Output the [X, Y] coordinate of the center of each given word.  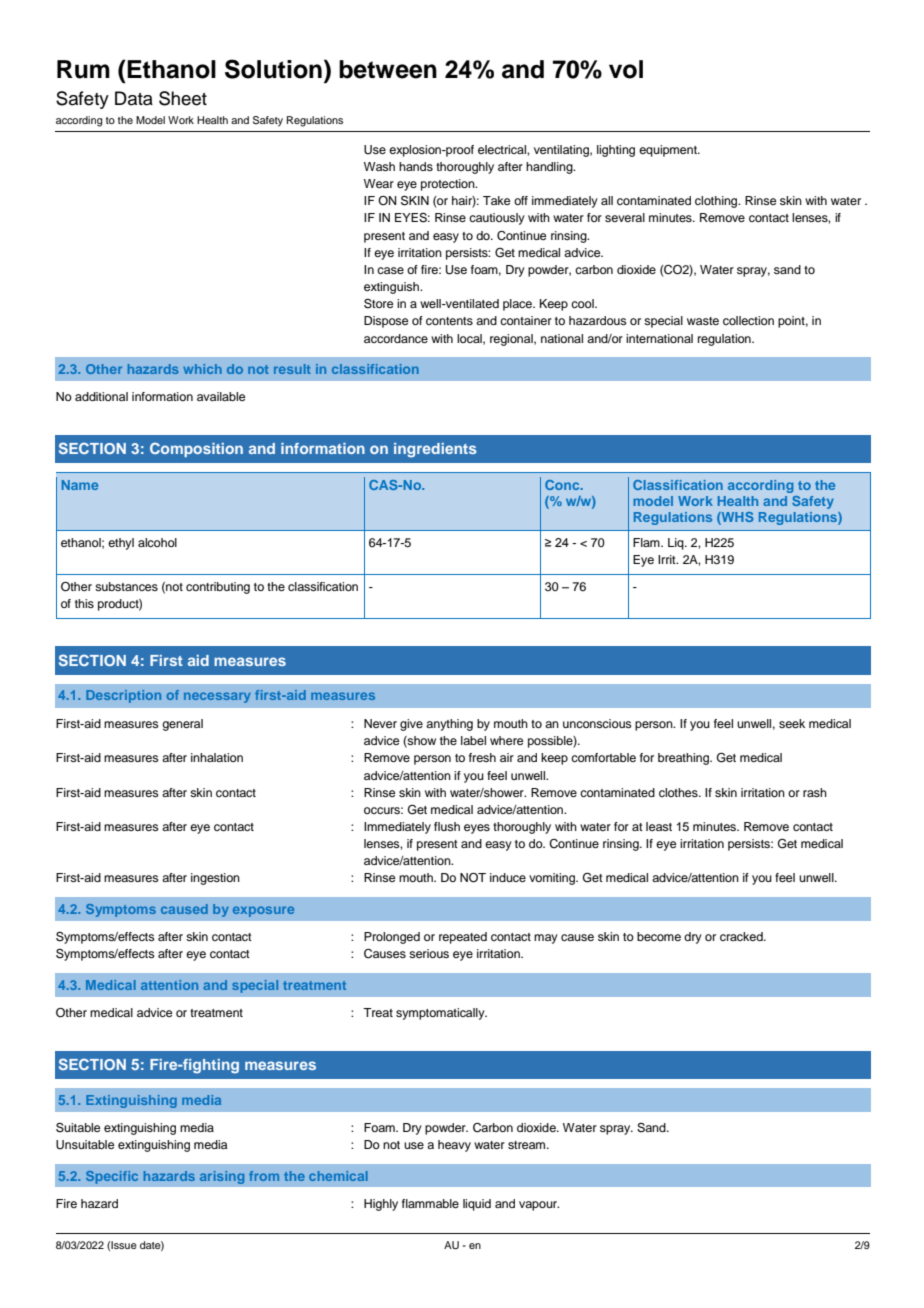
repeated [463, 938]
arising [222, 1177]
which [202, 369]
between [388, 69]
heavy [454, 1146]
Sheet [183, 98]
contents [449, 321]
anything [449, 725]
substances [126, 586]
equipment [669, 151]
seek [792, 723]
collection [748, 320]
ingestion [215, 879]
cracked [742, 936]
